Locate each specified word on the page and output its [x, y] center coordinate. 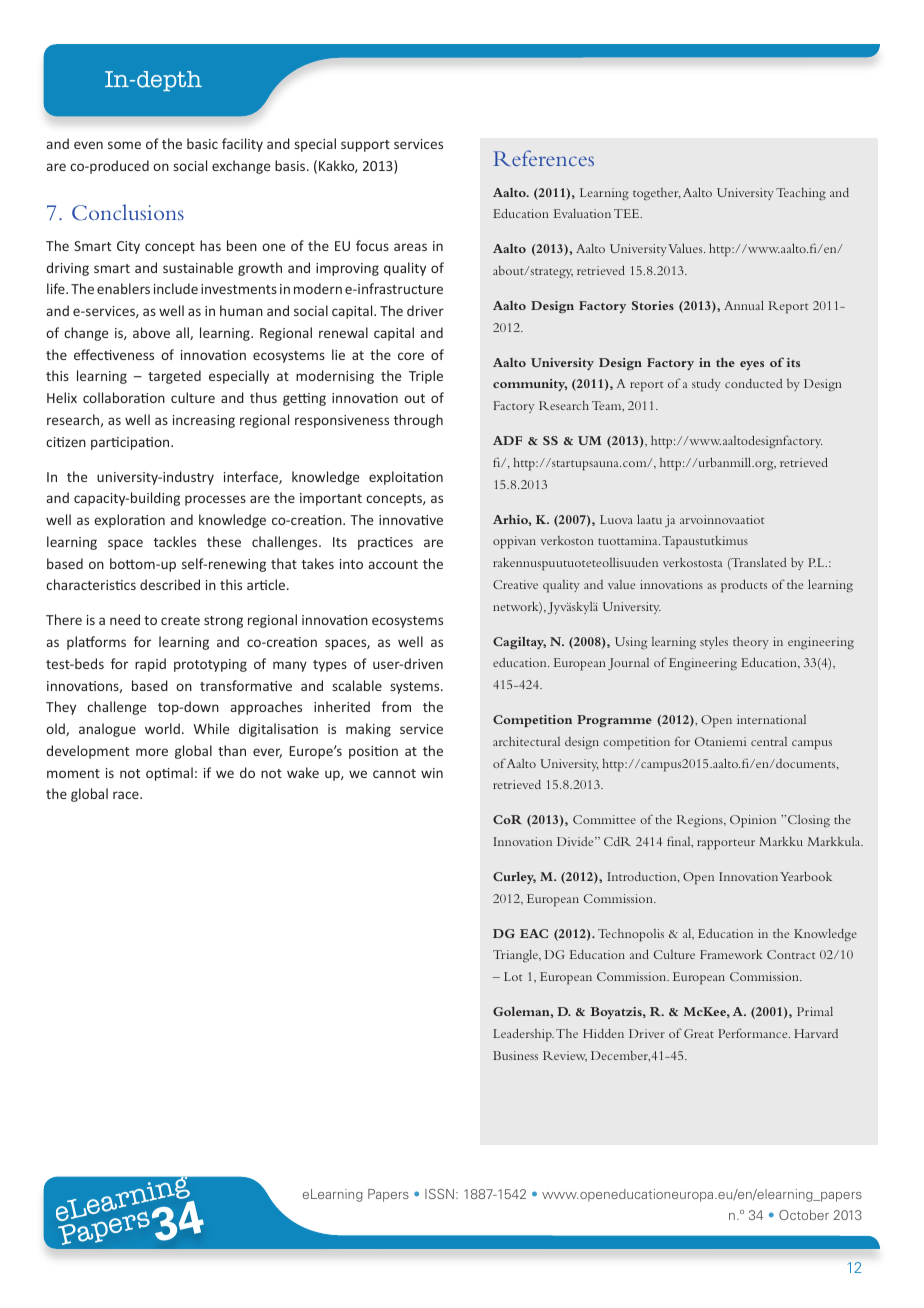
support [365, 146]
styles [714, 642]
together [657, 194]
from [396, 706]
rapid [150, 665]
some [124, 145]
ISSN [439, 1194]
